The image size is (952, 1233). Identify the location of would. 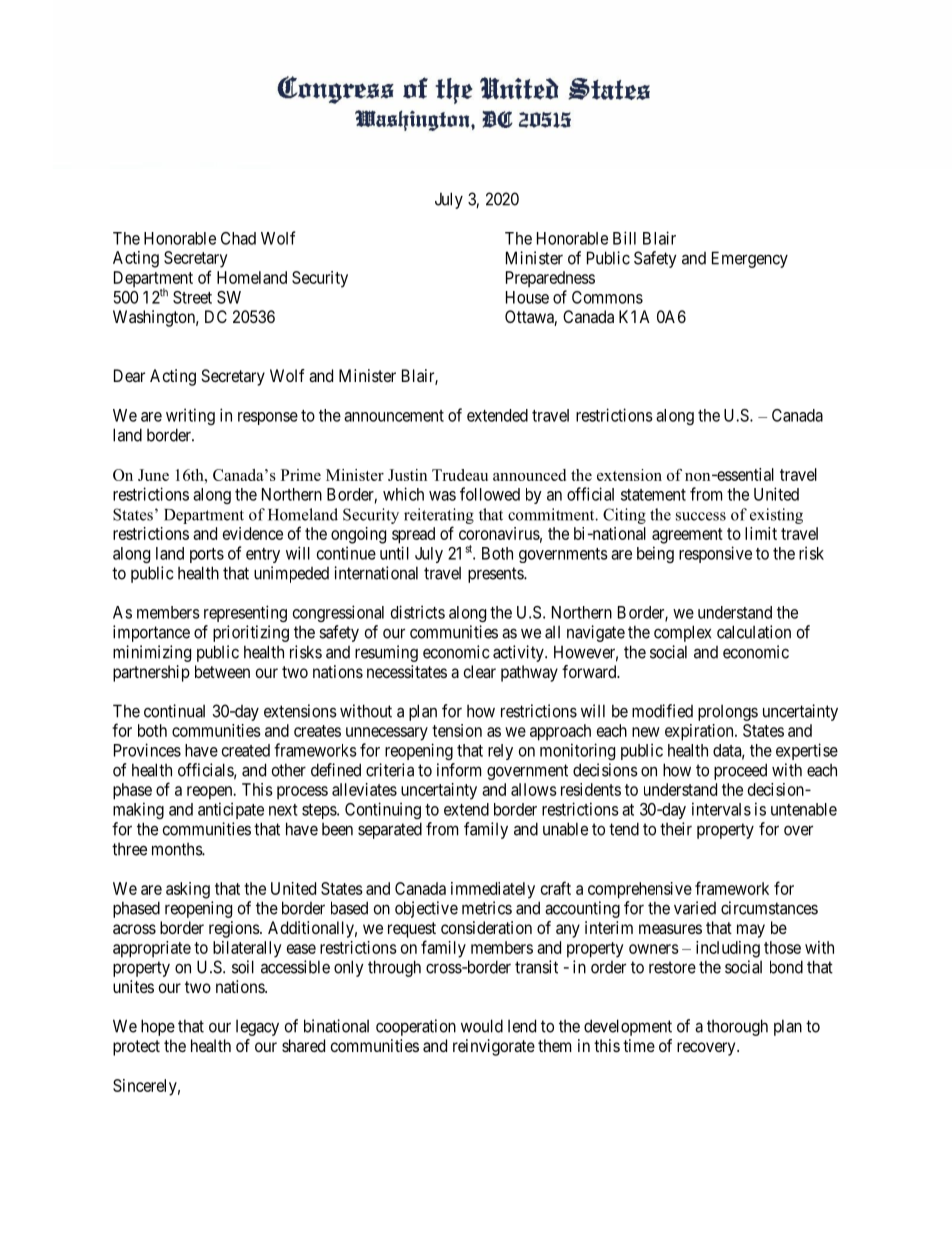
(482, 1026).
